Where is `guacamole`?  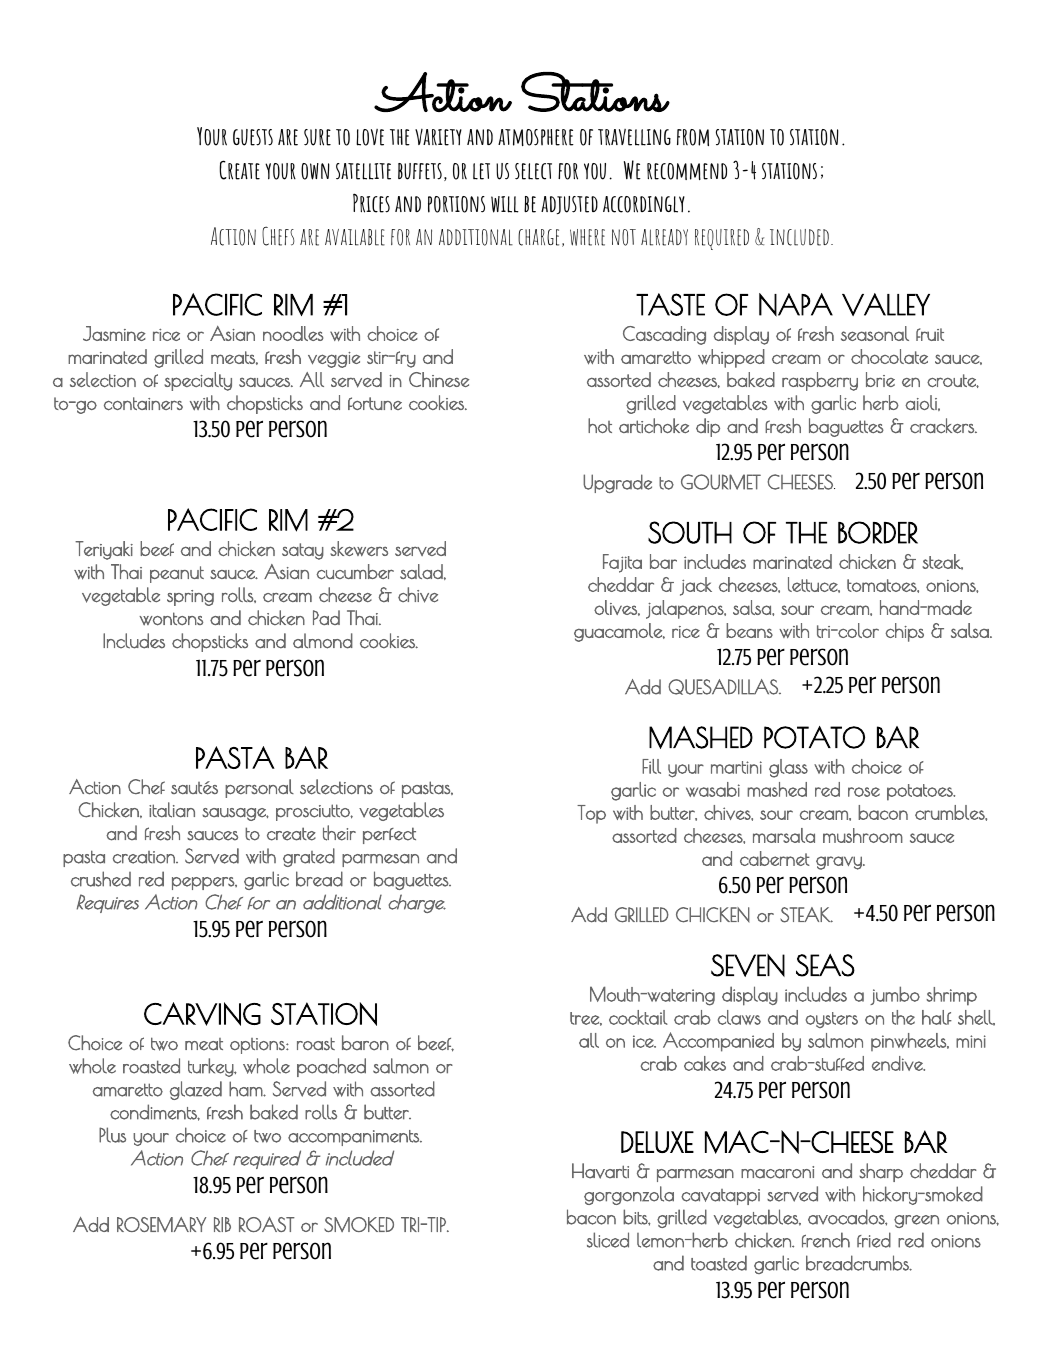 guacamole is located at coordinates (619, 632).
